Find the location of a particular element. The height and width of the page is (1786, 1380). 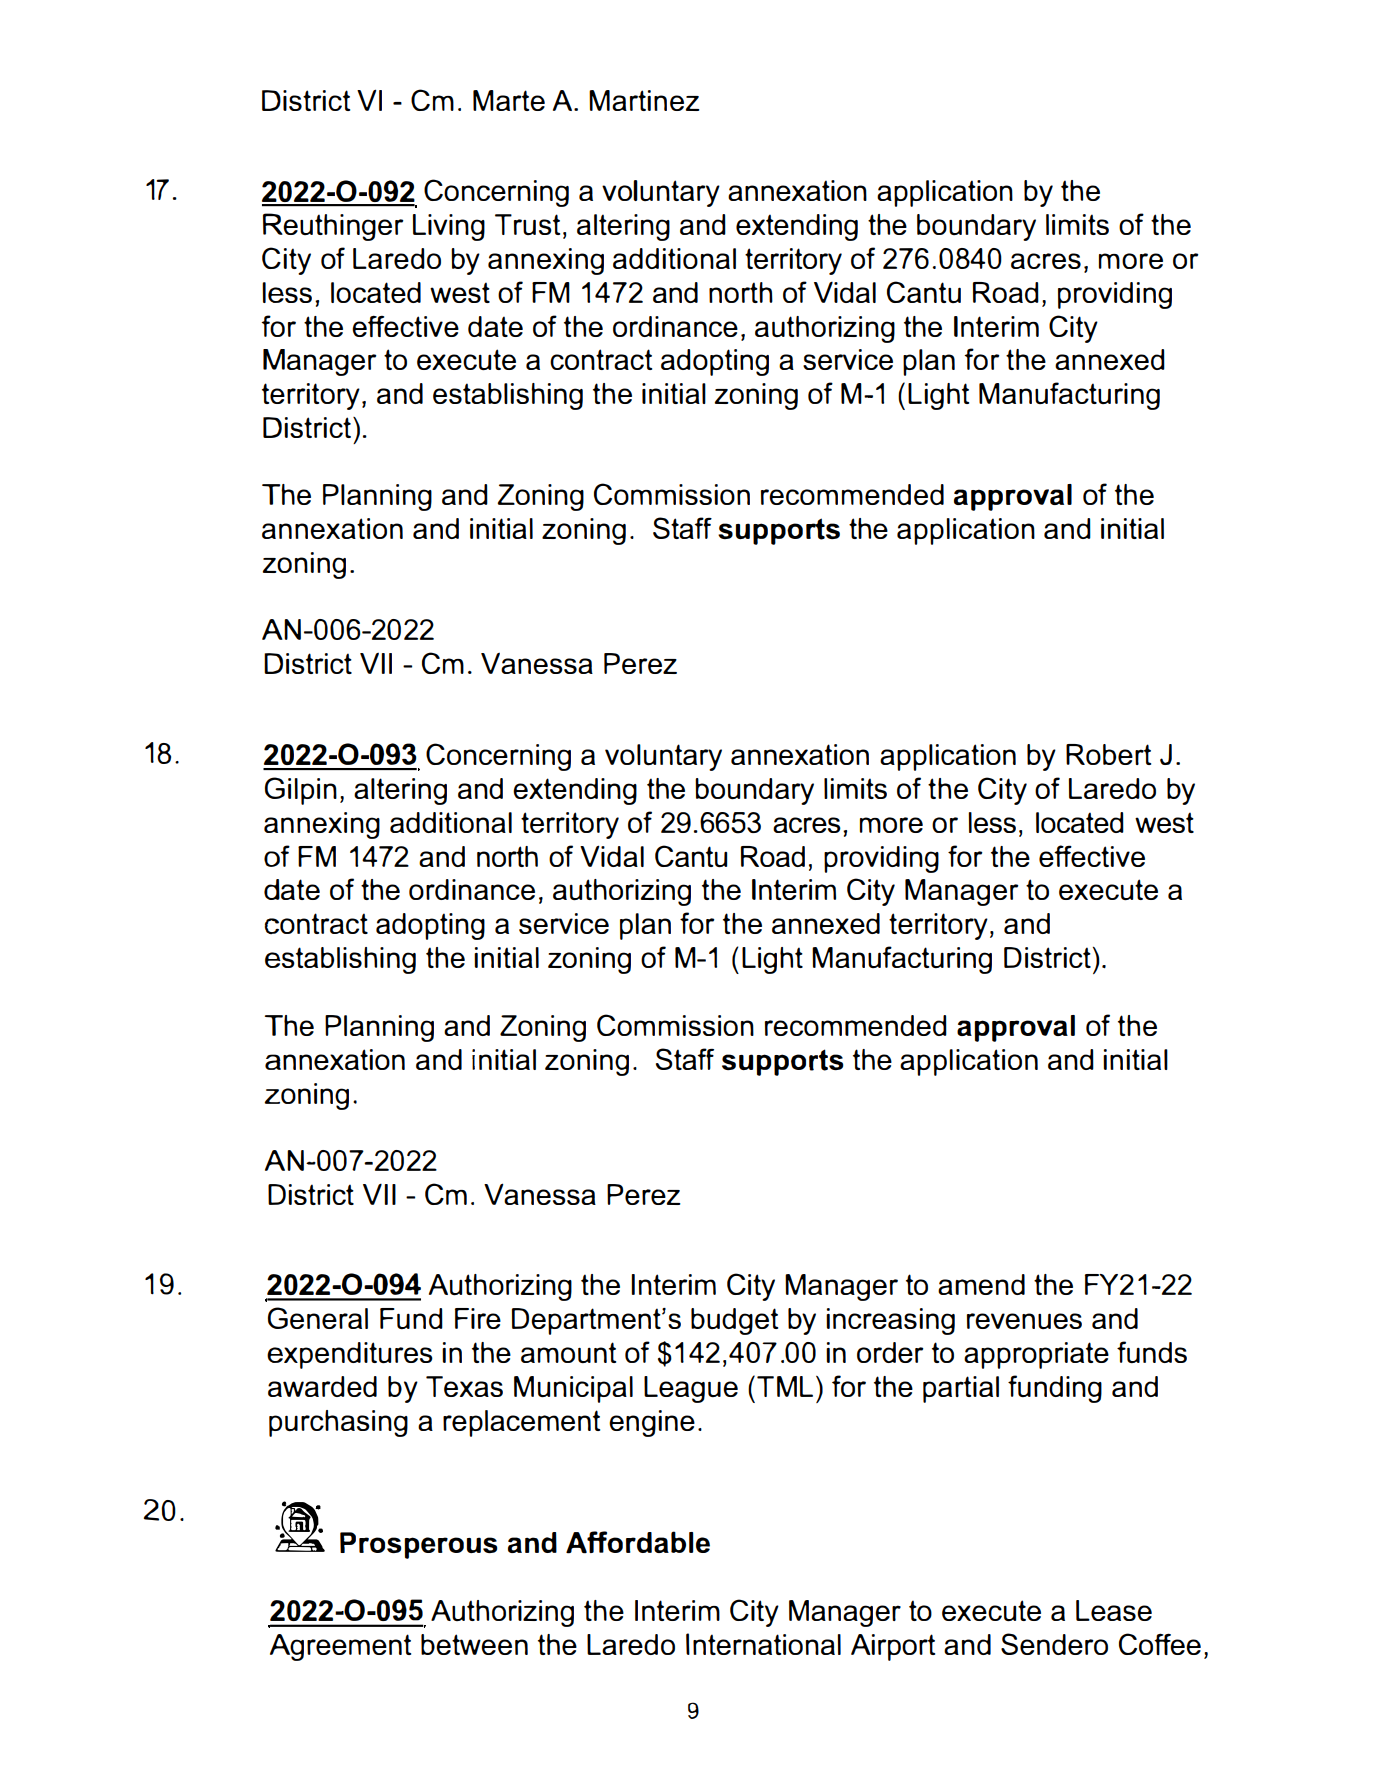

International is located at coordinates (763, 1644).
